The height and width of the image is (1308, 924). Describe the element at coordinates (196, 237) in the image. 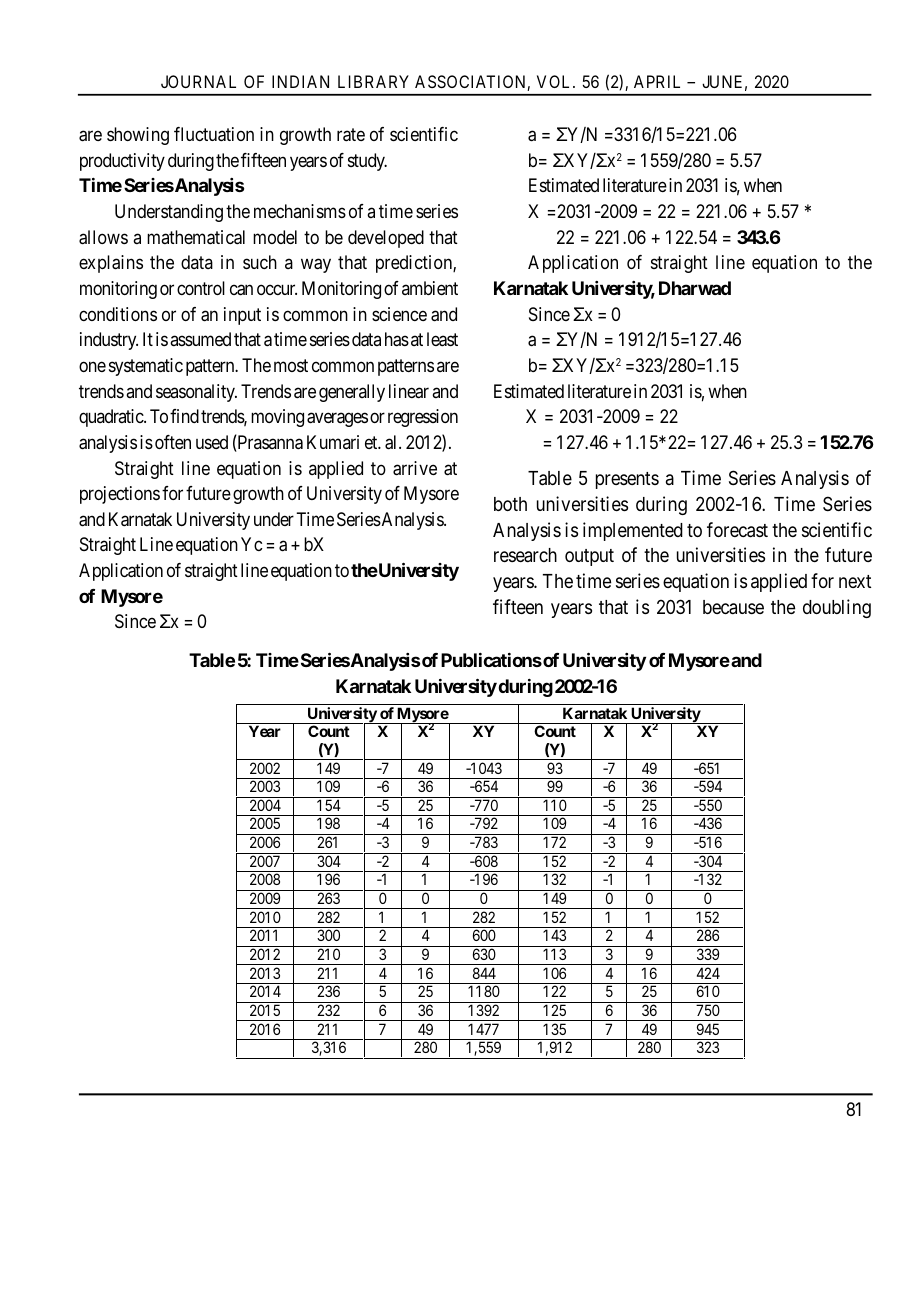

I see `mathematical` at that location.
